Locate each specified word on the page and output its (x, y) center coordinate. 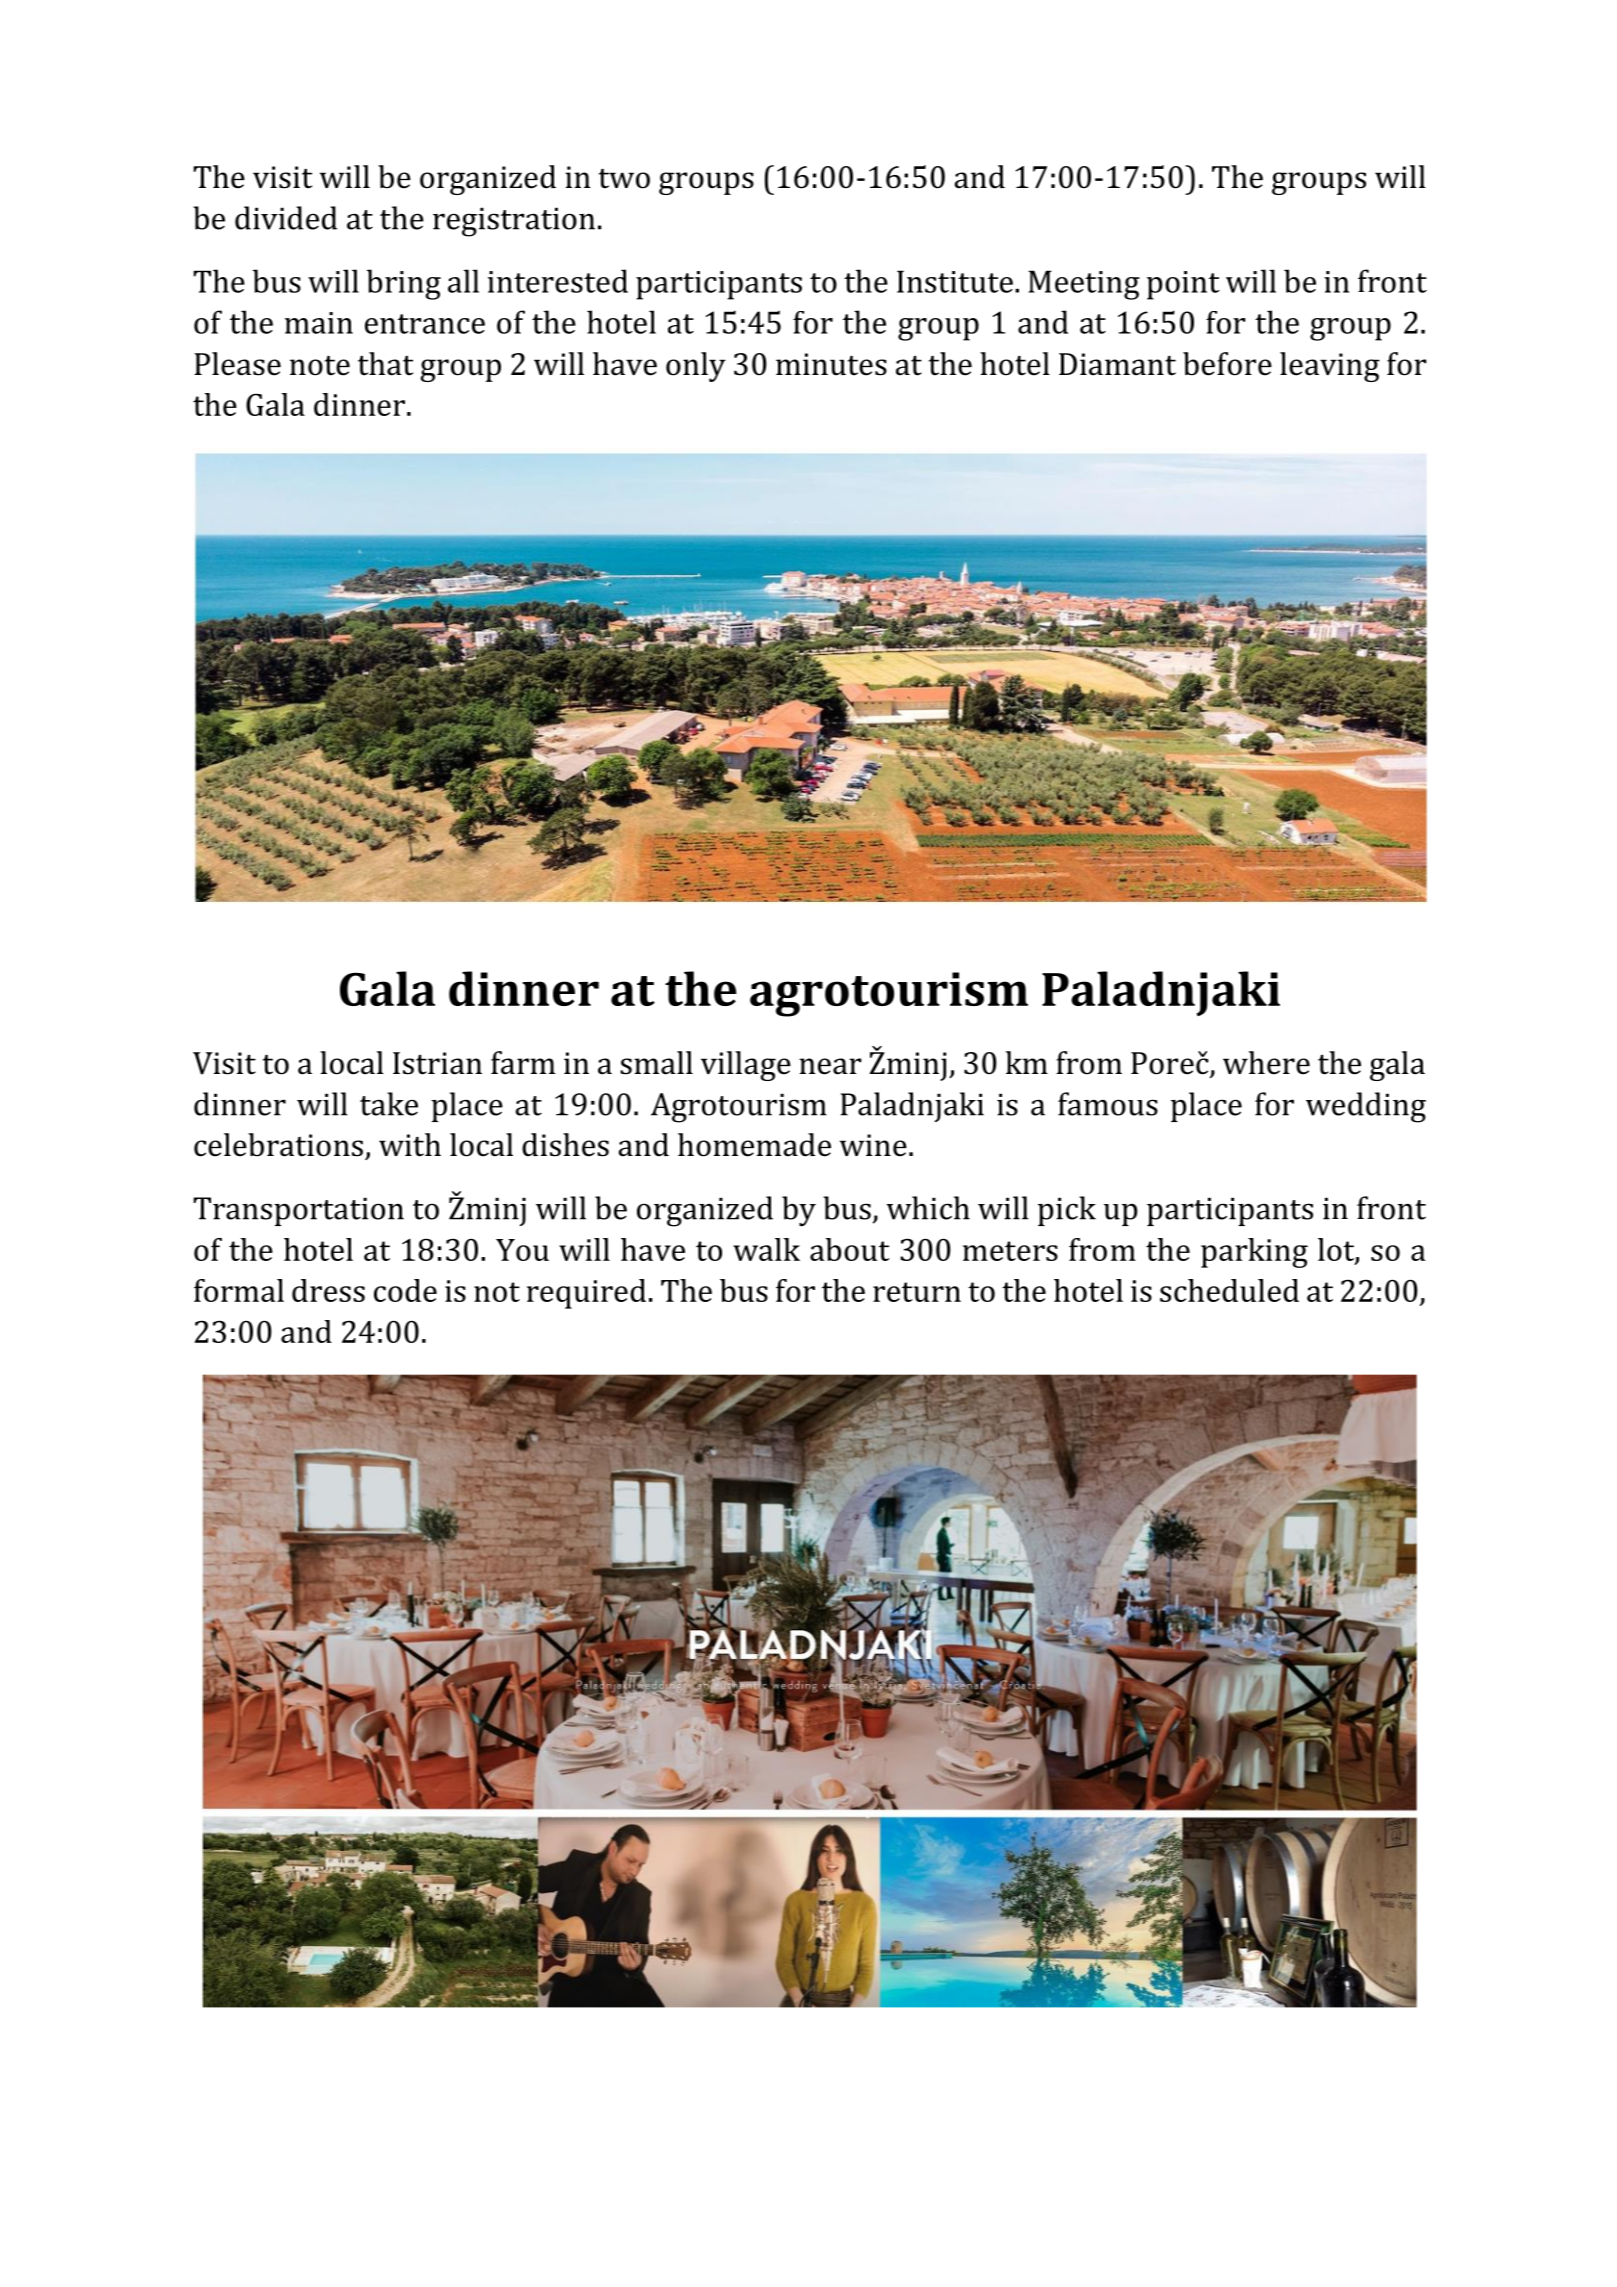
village (746, 1066)
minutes (831, 364)
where (1266, 1063)
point (1183, 285)
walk (766, 1249)
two (624, 179)
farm (523, 1063)
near (830, 1066)
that (385, 364)
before (1227, 364)
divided (286, 218)
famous (1108, 1104)
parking (1254, 1253)
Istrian (437, 1063)
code (405, 1290)
